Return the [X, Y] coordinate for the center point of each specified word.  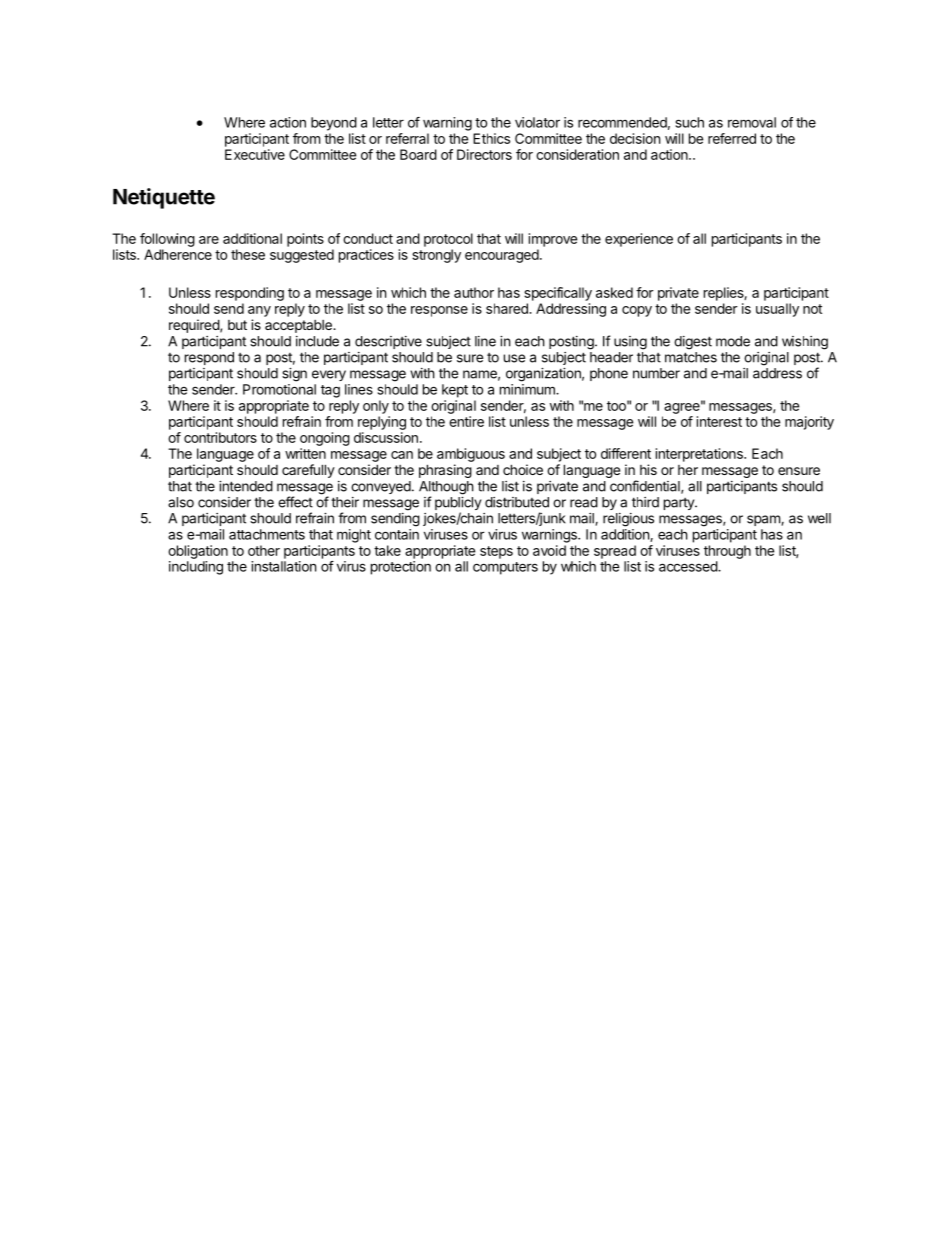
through [727, 552]
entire [466, 421]
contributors [220, 437]
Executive [255, 154]
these [248, 254]
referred [732, 138]
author [474, 292]
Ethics [491, 138]
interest [719, 421]
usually [777, 310]
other [264, 550]
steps [496, 552]
